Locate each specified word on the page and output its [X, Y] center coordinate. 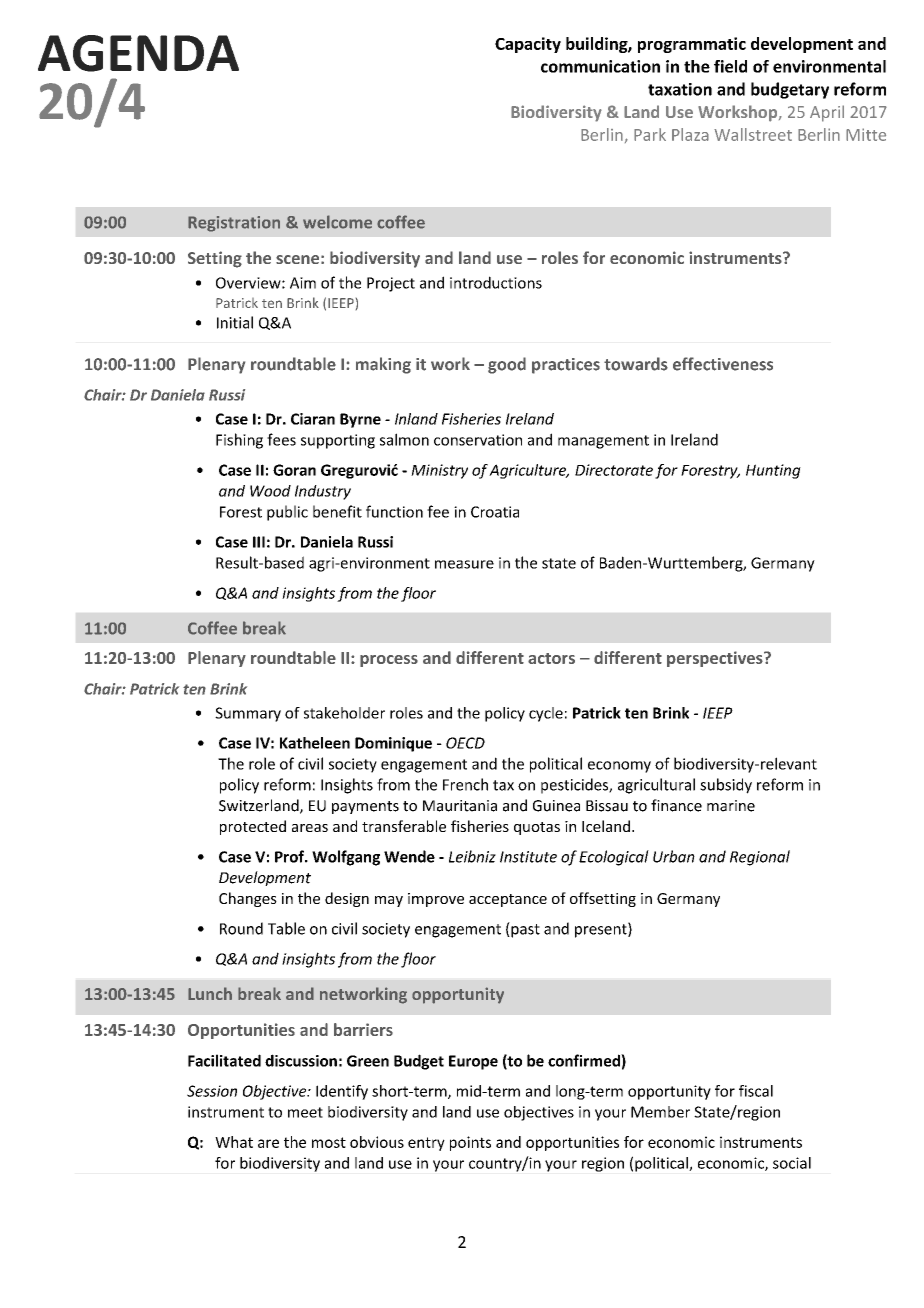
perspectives [716, 659]
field [730, 66]
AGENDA [138, 53]
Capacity [528, 45]
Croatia [495, 512]
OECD [465, 743]
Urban [674, 856]
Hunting [773, 471]
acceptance [508, 900]
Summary [248, 714]
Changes [248, 899]
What [234, 1142]
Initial [235, 322]
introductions [496, 282]
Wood [270, 491]
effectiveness [723, 364]
